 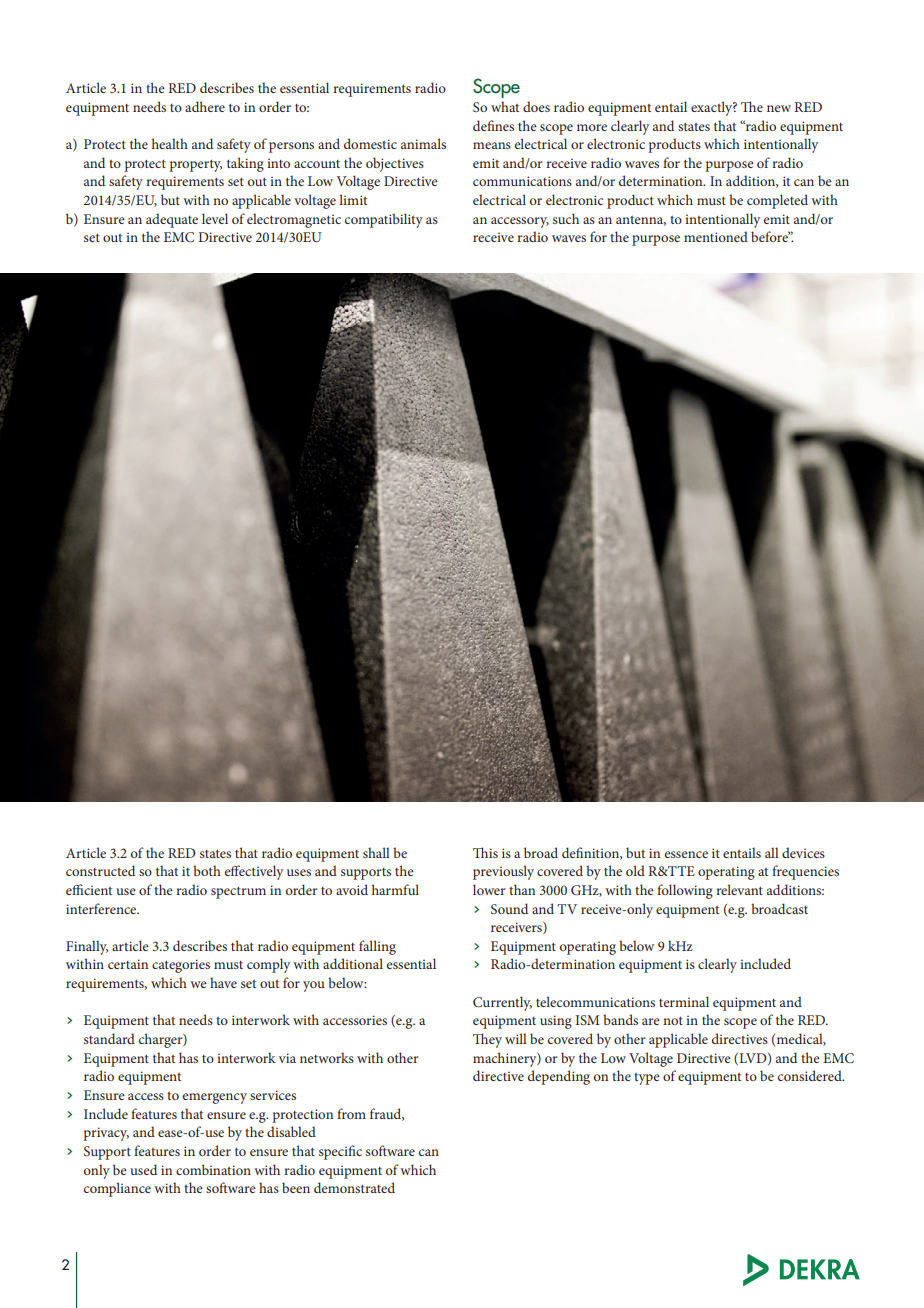 What do you see at coordinates (354, 1187) in the image?
I see `demonstrated` at bounding box center [354, 1187].
